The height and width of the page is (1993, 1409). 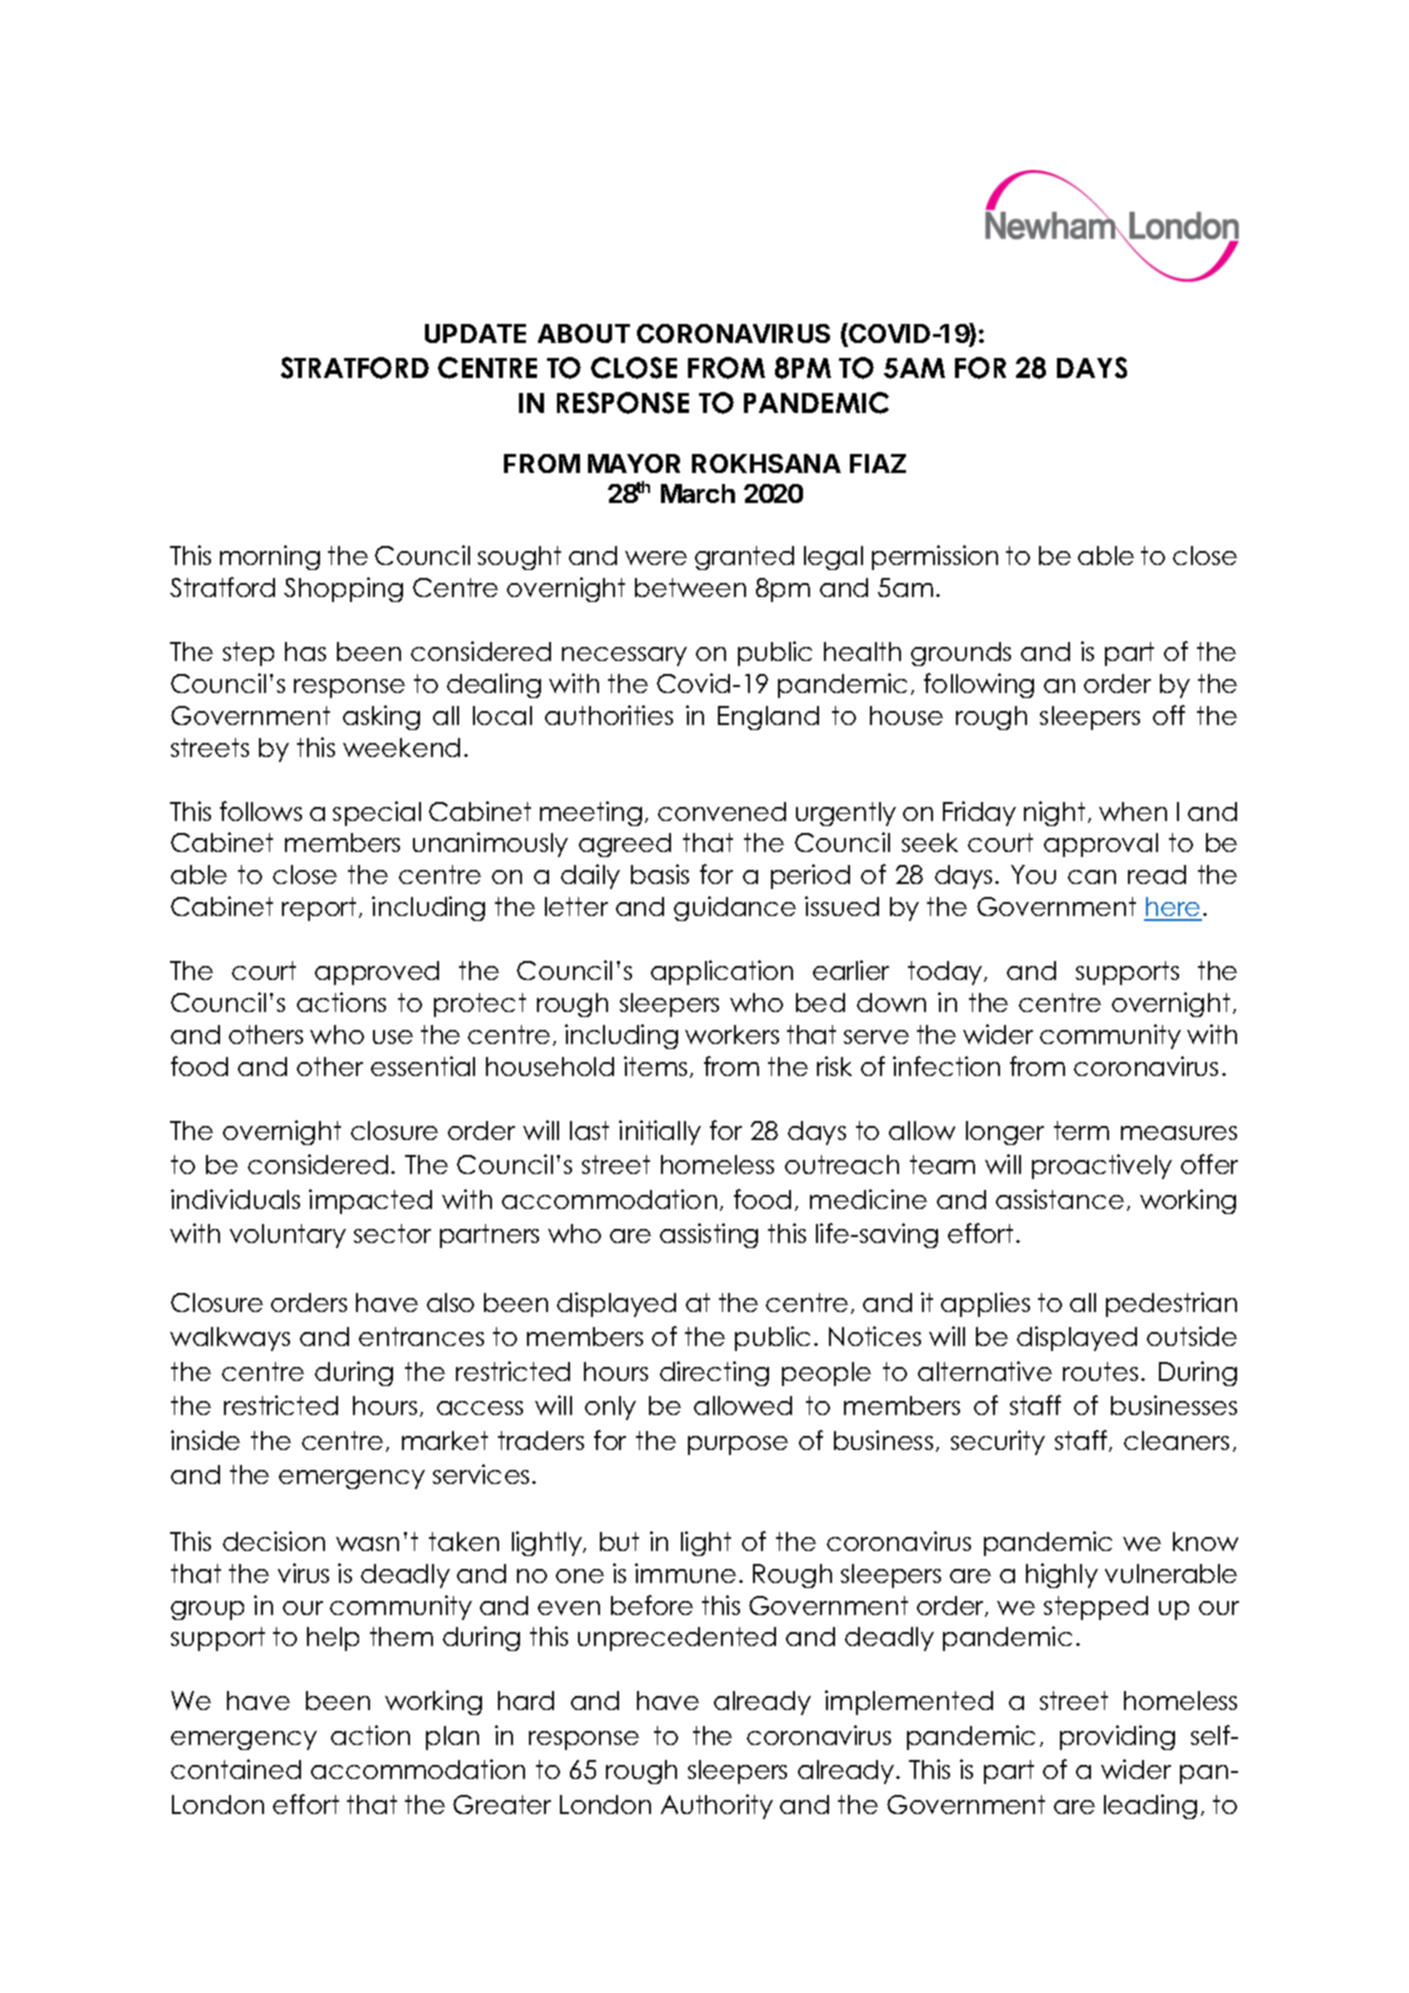 I want to click on plan, so click(x=452, y=1738).
